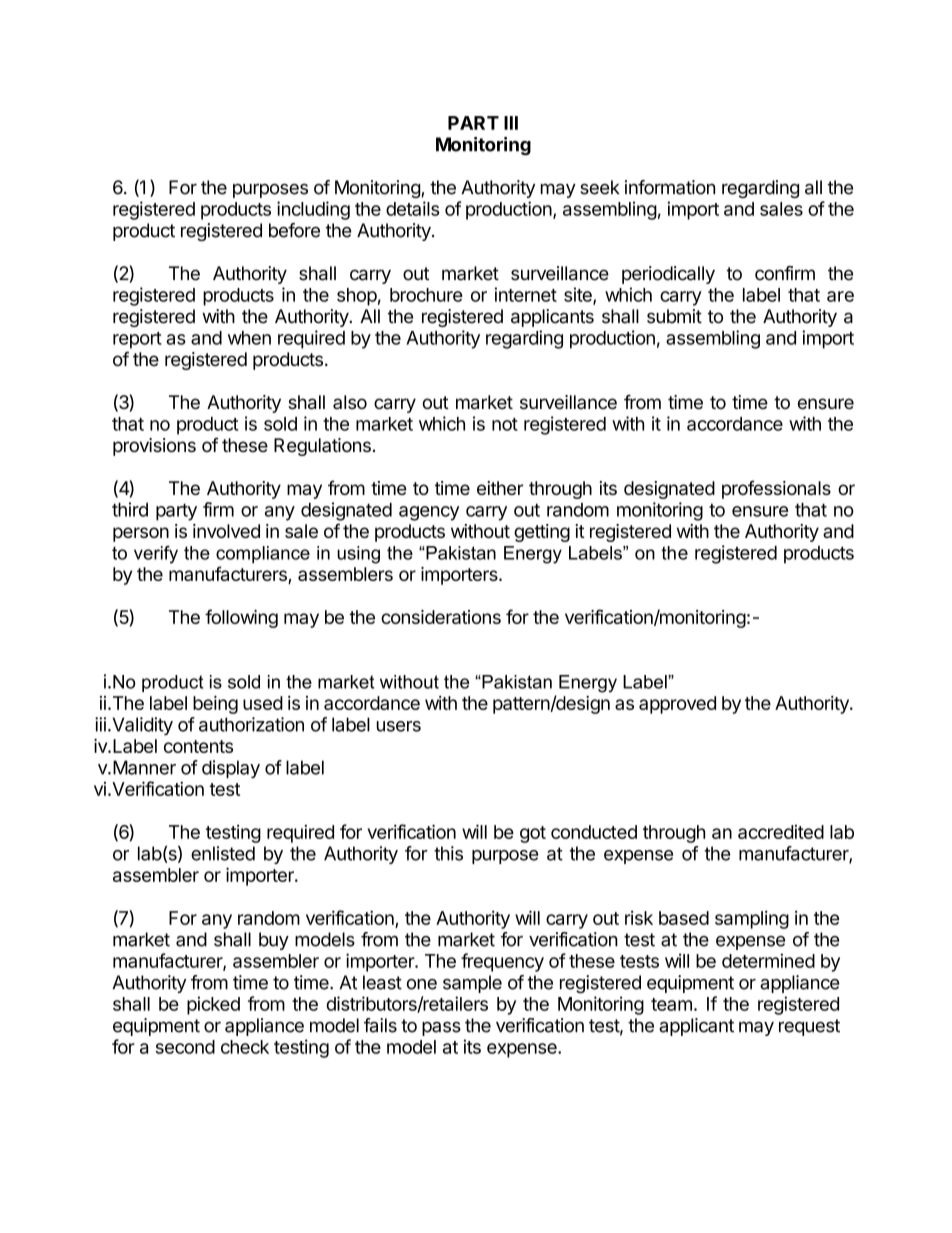  Describe the element at coordinates (294, 230) in the screenshot. I see `before` at that location.
